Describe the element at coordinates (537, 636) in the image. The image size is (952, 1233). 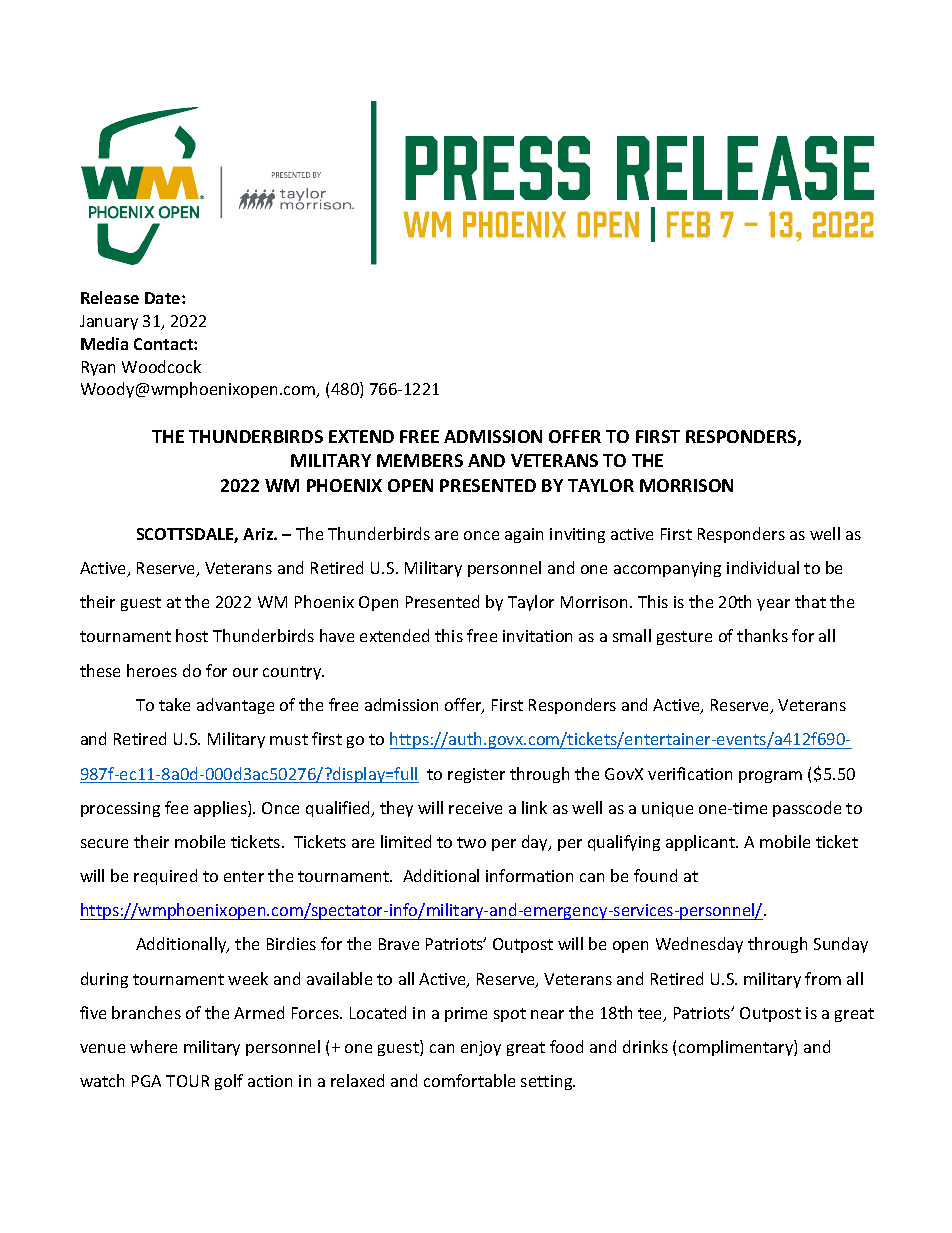
I see `invitation` at that location.
